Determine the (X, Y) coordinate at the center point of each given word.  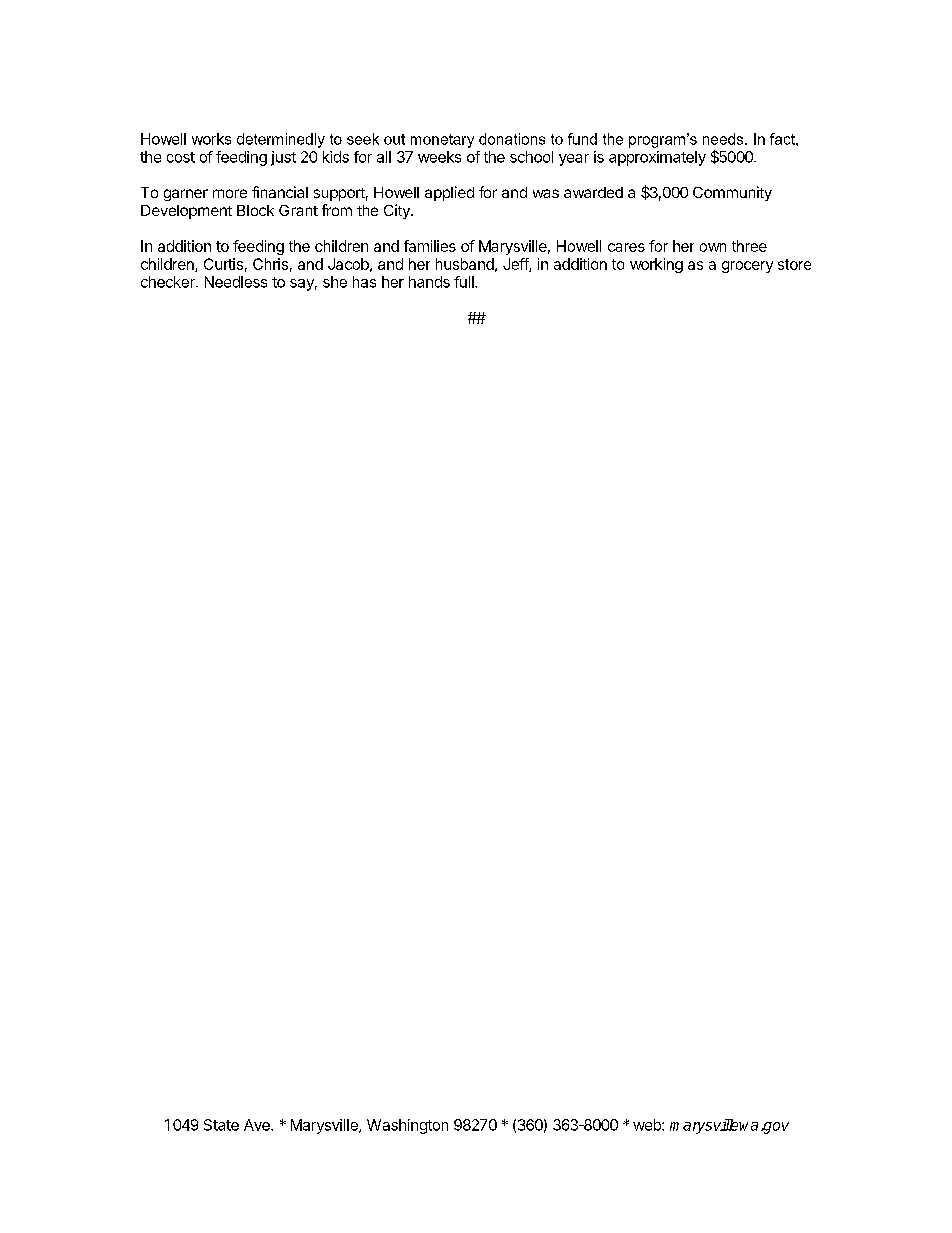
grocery (747, 267)
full (465, 282)
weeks (439, 157)
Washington (407, 1126)
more (230, 193)
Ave (258, 1125)
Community (732, 193)
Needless (236, 282)
